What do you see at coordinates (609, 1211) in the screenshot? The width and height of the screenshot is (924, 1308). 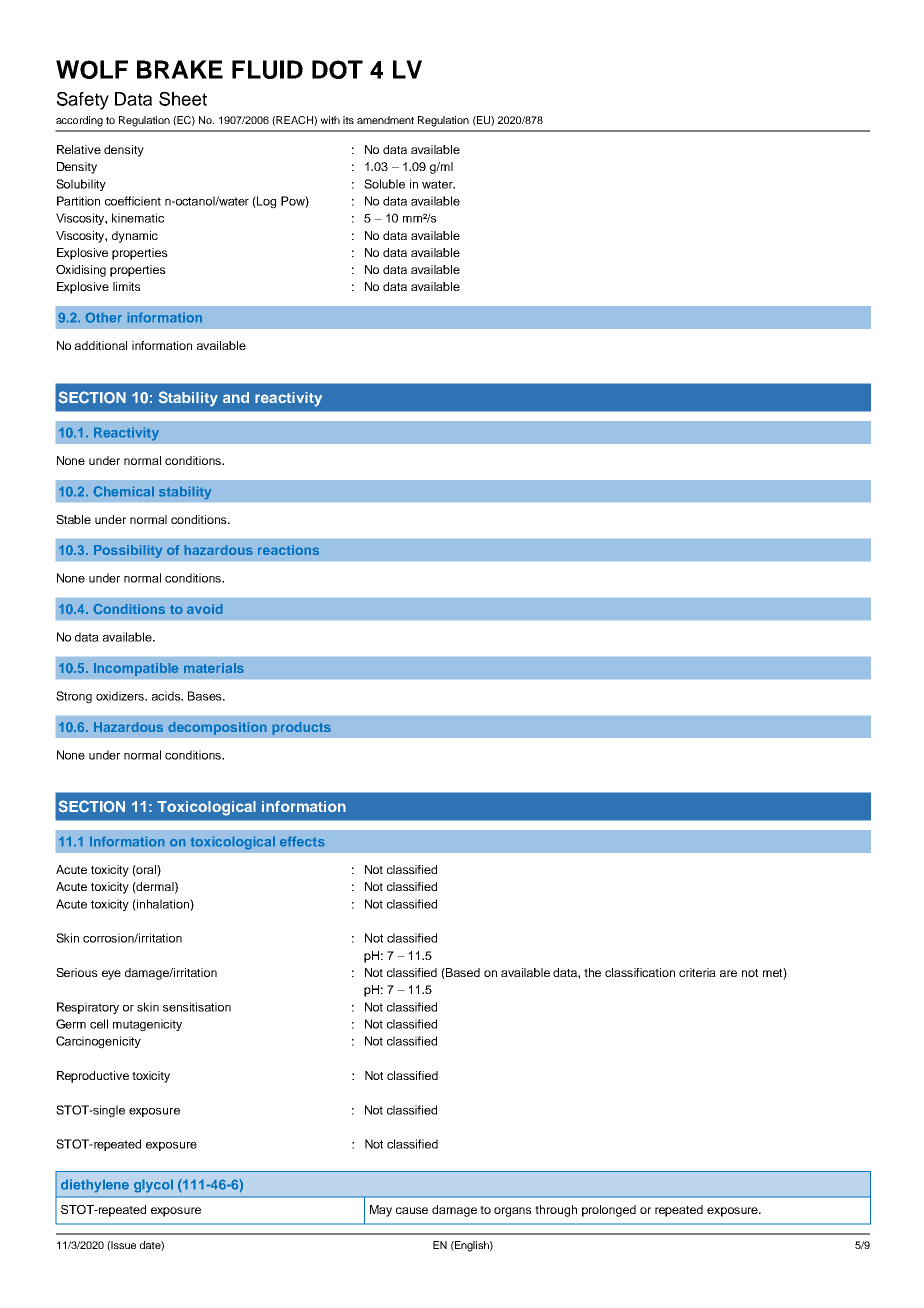 I see `prolonged` at bounding box center [609, 1211].
